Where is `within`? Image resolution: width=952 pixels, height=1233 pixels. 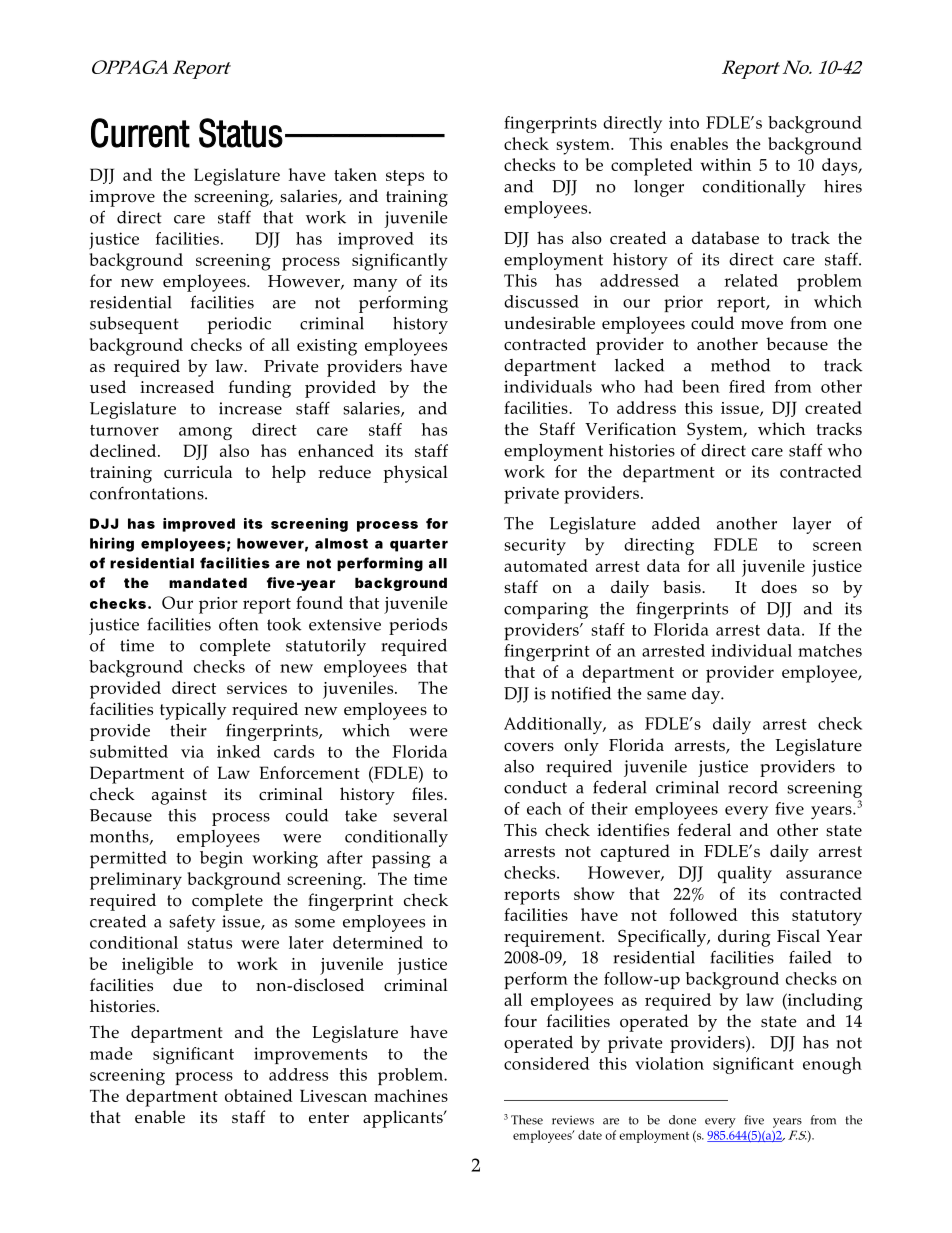 within is located at coordinates (726, 164).
